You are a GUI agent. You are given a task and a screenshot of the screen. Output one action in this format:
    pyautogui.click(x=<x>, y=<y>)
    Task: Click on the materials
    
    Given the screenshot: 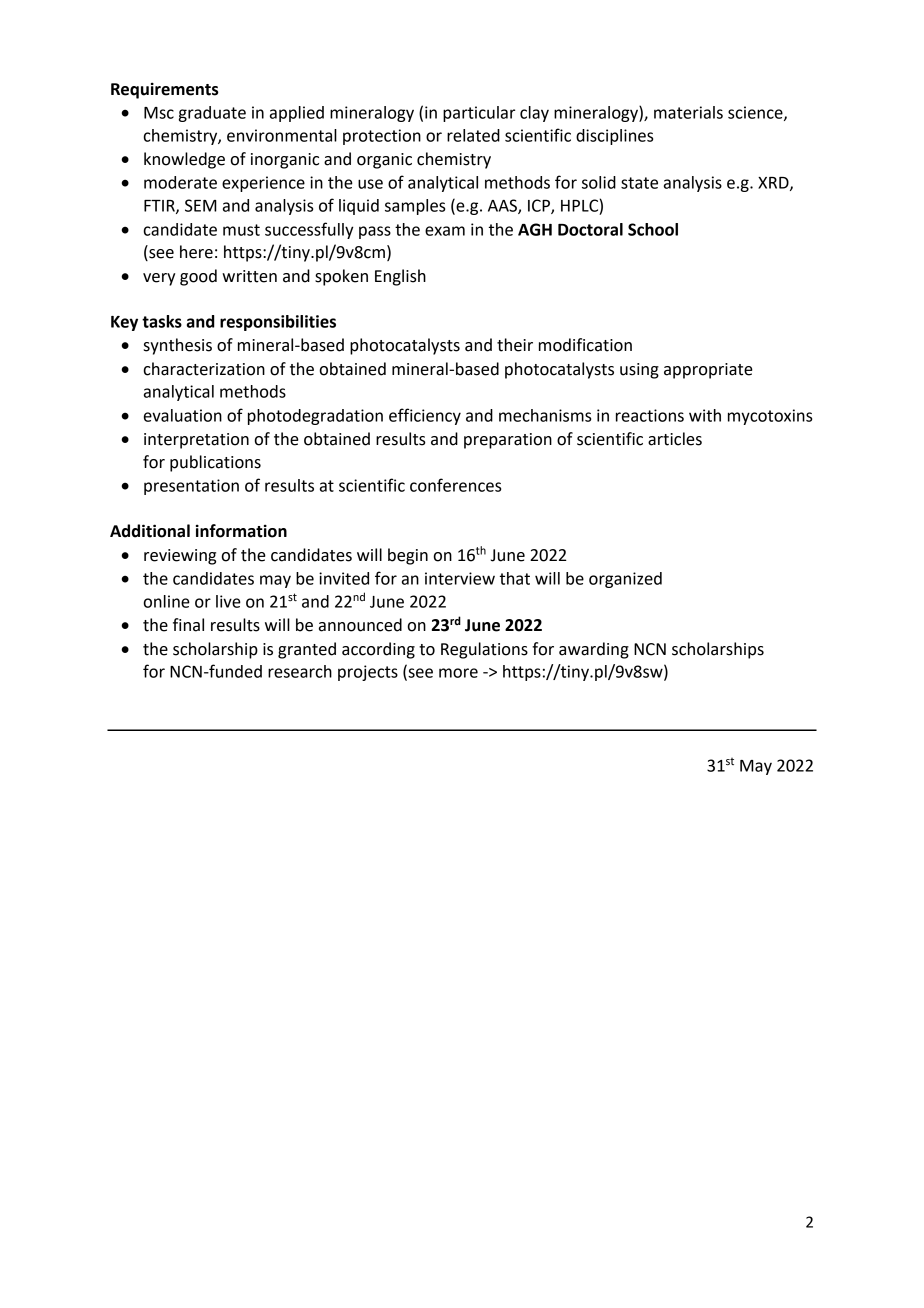 What is the action you would take?
    pyautogui.click(x=688, y=112)
